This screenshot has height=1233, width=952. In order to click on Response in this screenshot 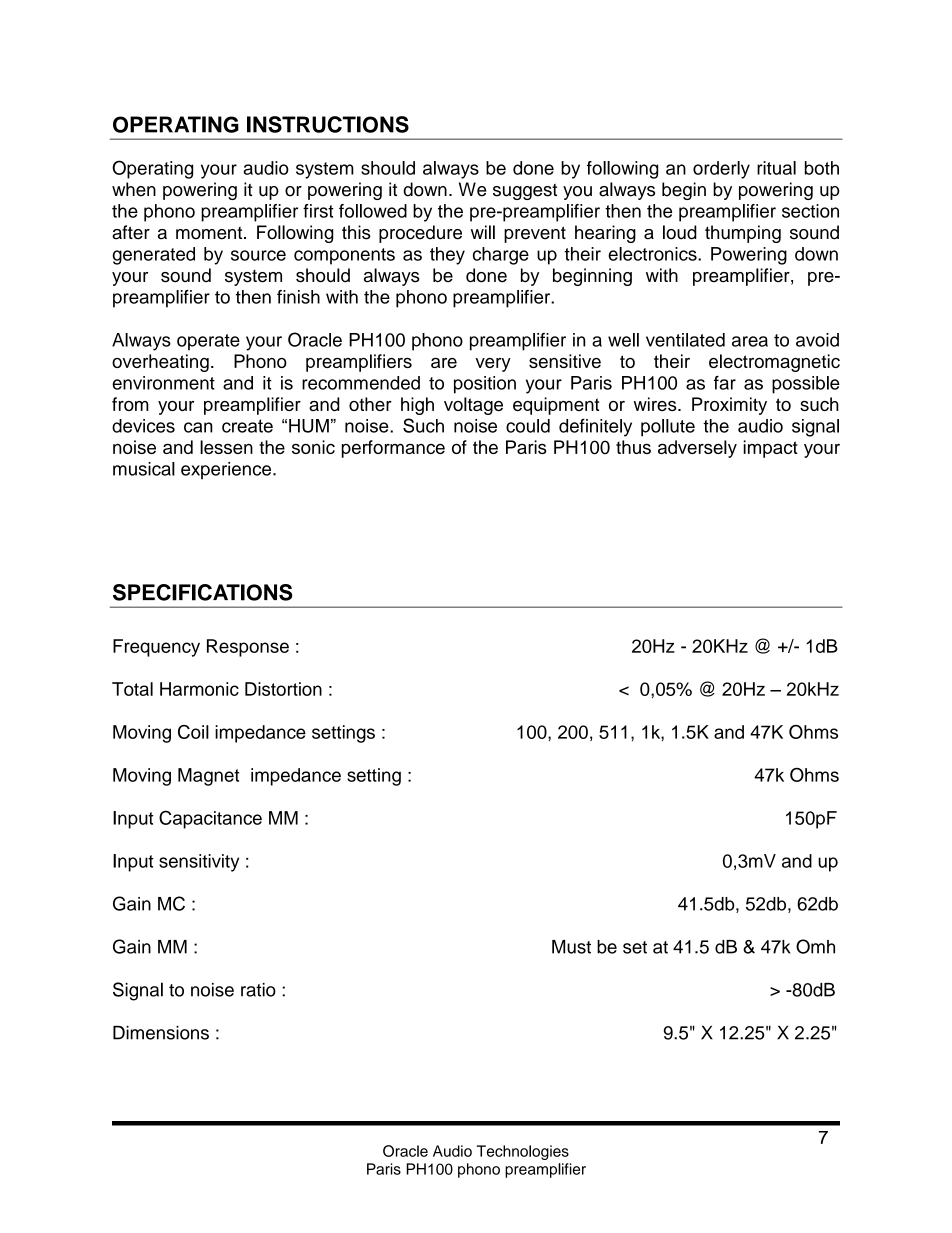, I will do `click(248, 648)`.
